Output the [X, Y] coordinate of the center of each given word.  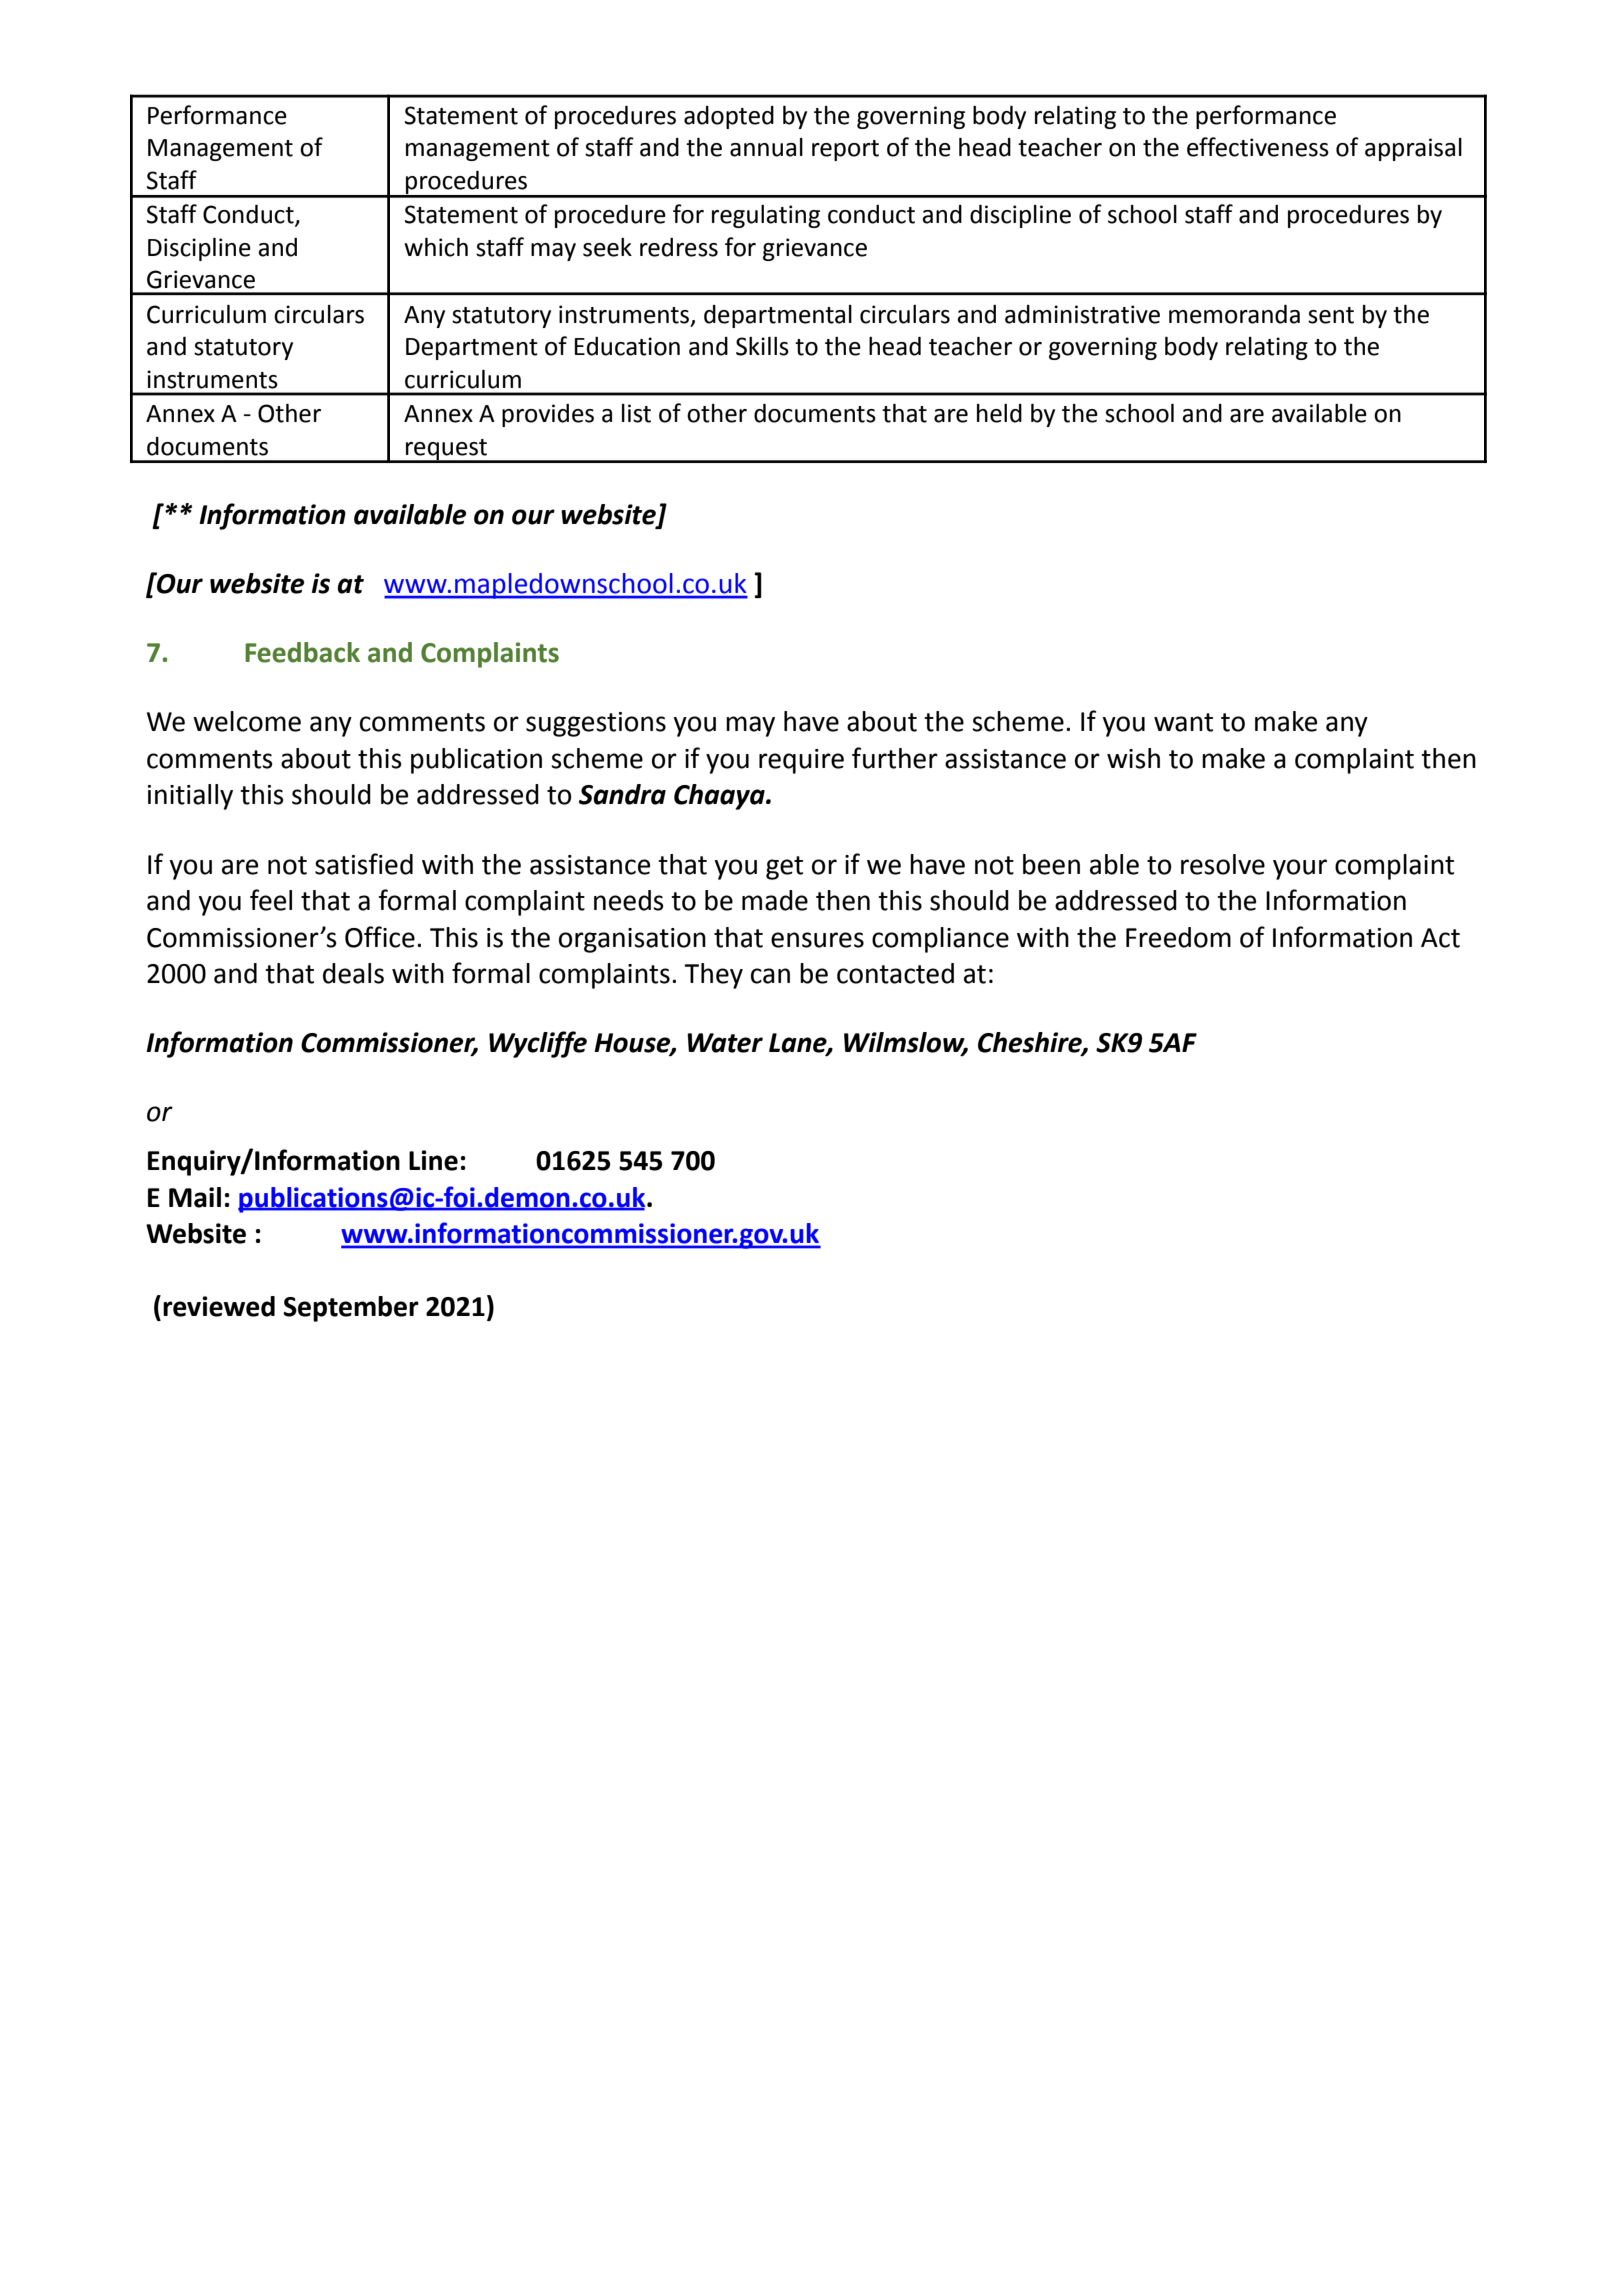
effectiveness [1258, 147]
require [801, 761]
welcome [247, 721]
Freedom [1178, 937]
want [1183, 722]
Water [725, 1043]
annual [766, 147]
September [351, 1309]
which [436, 247]
